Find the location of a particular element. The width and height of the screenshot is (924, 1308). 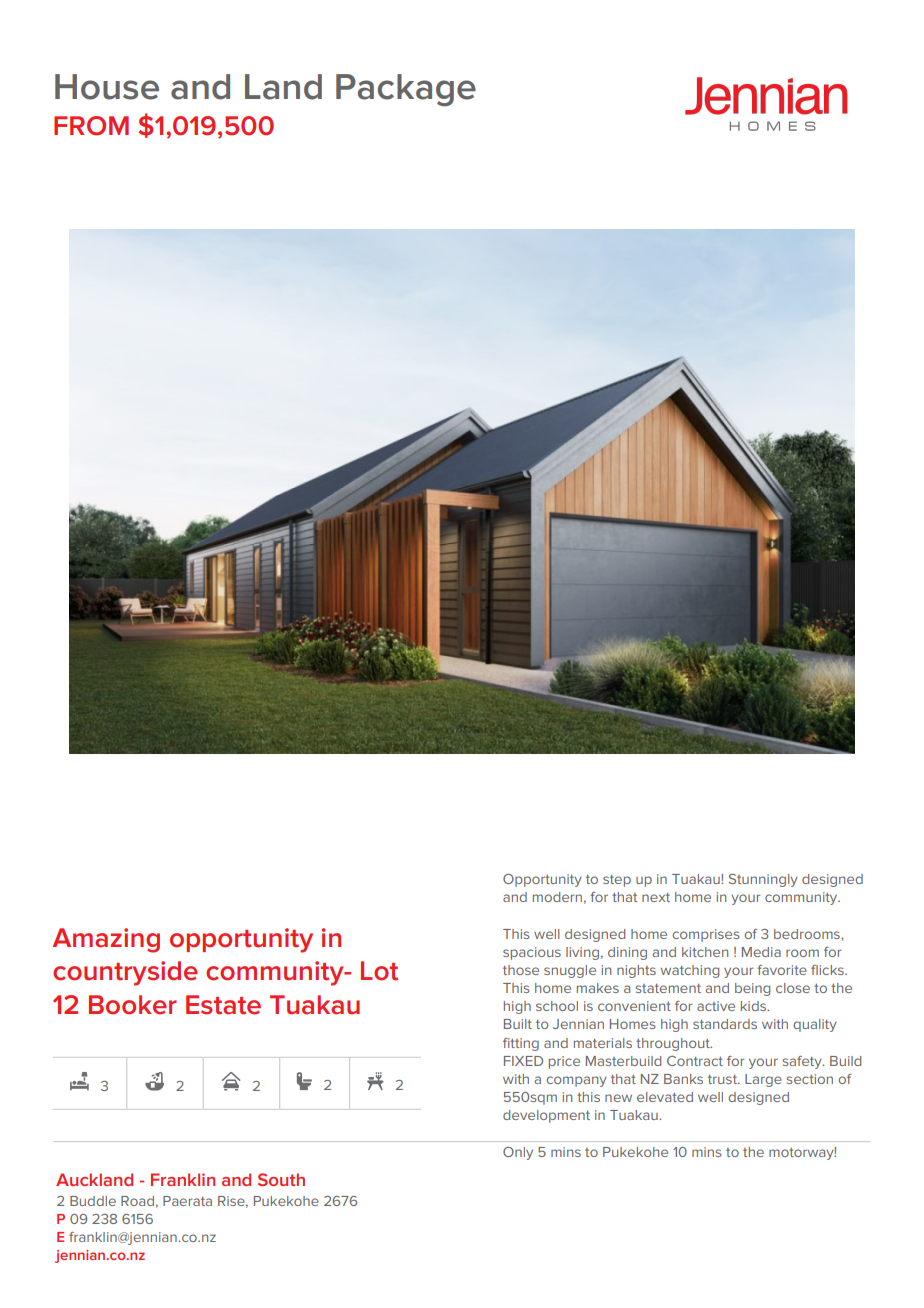

those is located at coordinates (521, 970).
